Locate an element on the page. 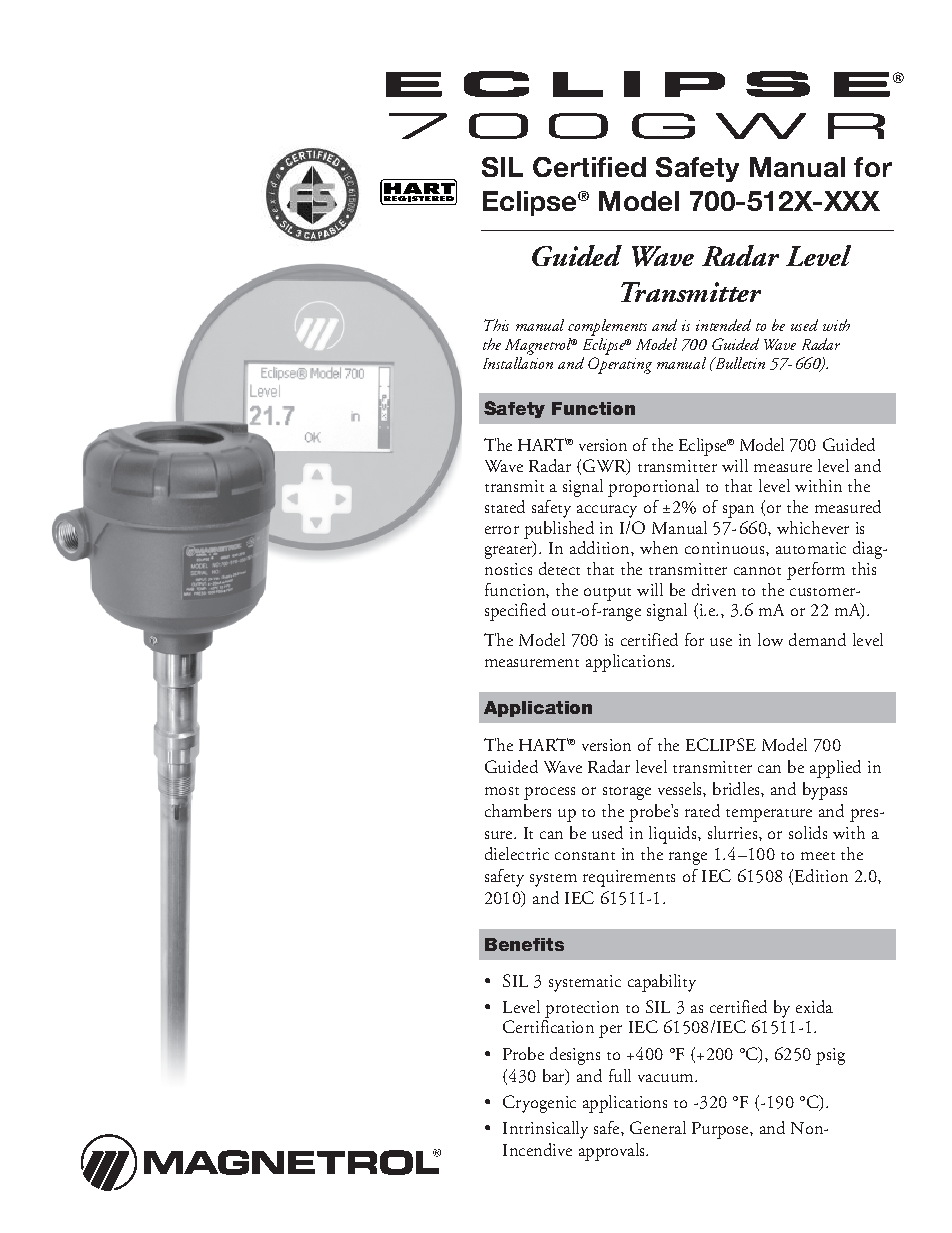  perform is located at coordinates (816, 571).
